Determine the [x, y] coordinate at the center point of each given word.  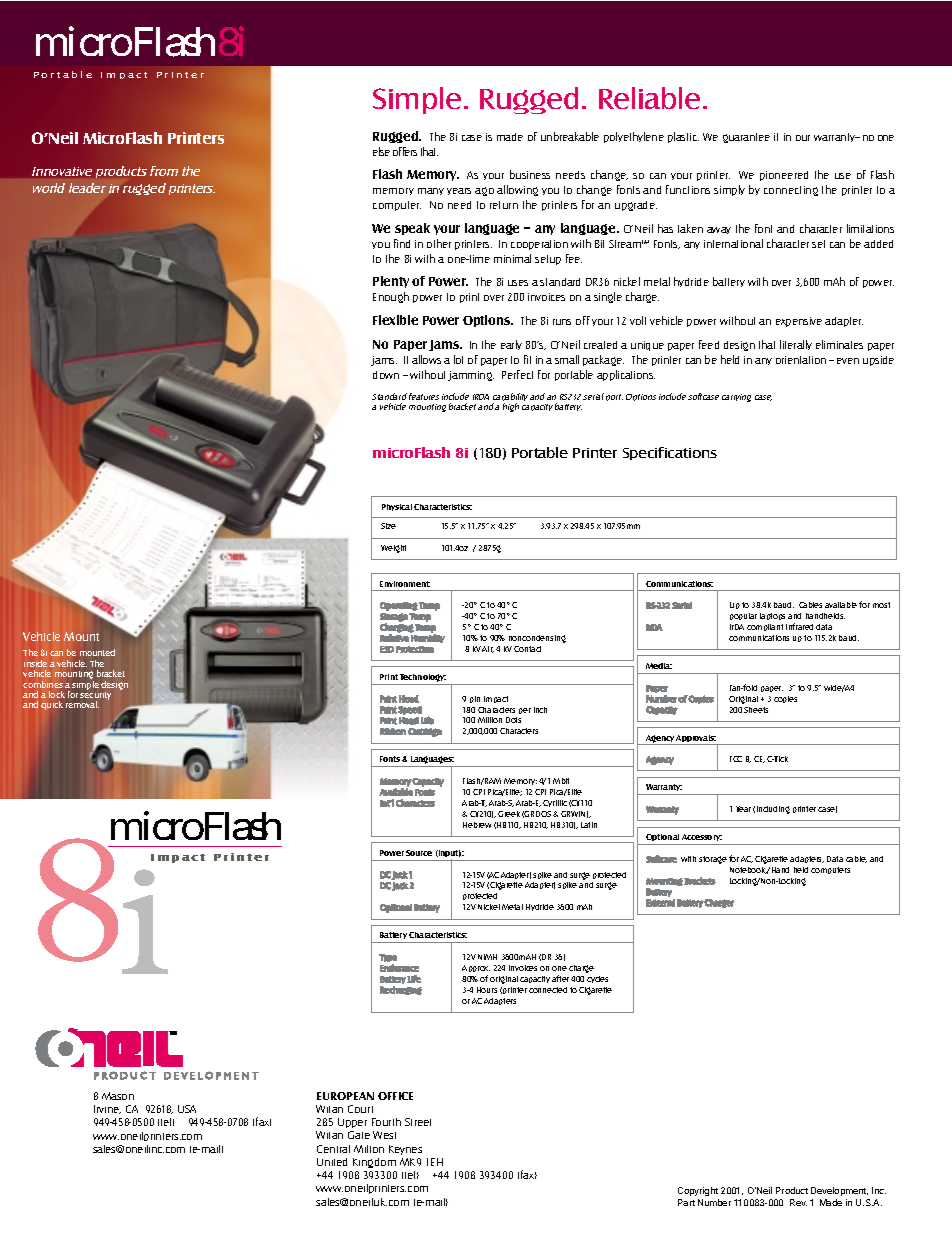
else [381, 151]
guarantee [746, 138]
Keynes [405, 1150]
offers [405, 151]
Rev [798, 1202]
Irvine [107, 1109]
